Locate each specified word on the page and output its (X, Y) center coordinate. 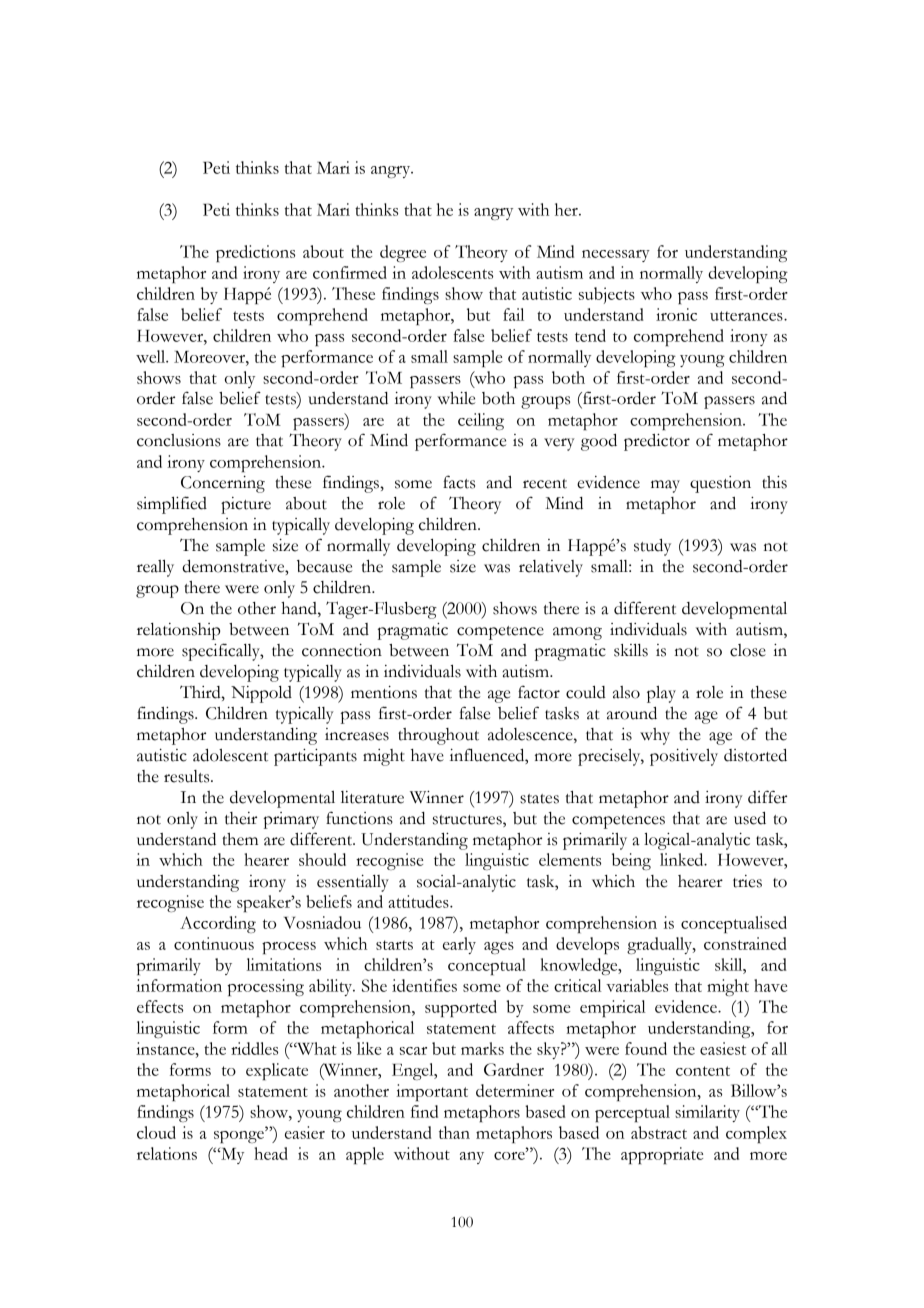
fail (513, 314)
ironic (676, 314)
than (454, 1132)
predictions (255, 253)
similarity (707, 1113)
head (271, 1153)
